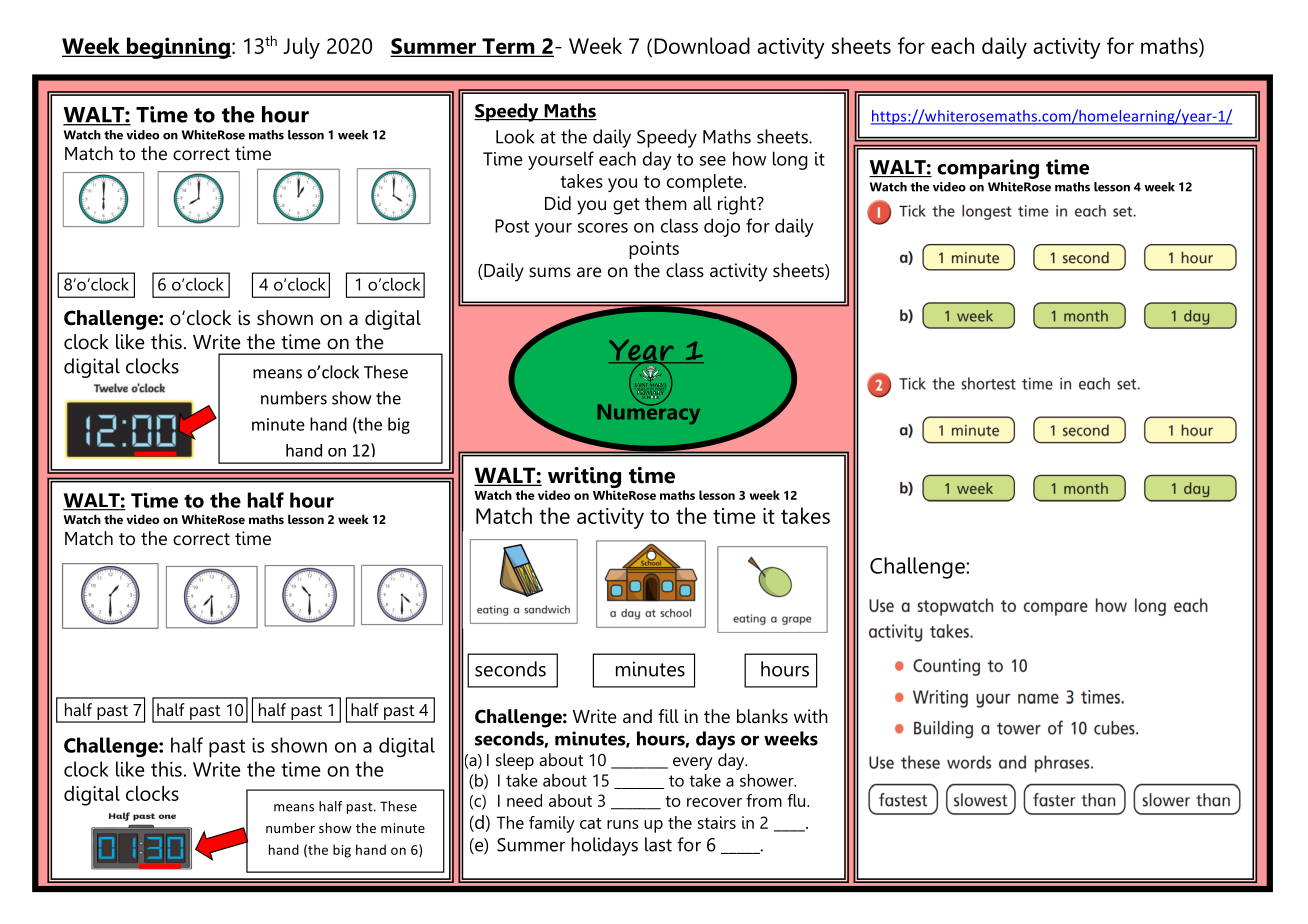 The height and width of the image is (924, 1308). What do you see at coordinates (589, 272) in the image?
I see `are` at bounding box center [589, 272].
